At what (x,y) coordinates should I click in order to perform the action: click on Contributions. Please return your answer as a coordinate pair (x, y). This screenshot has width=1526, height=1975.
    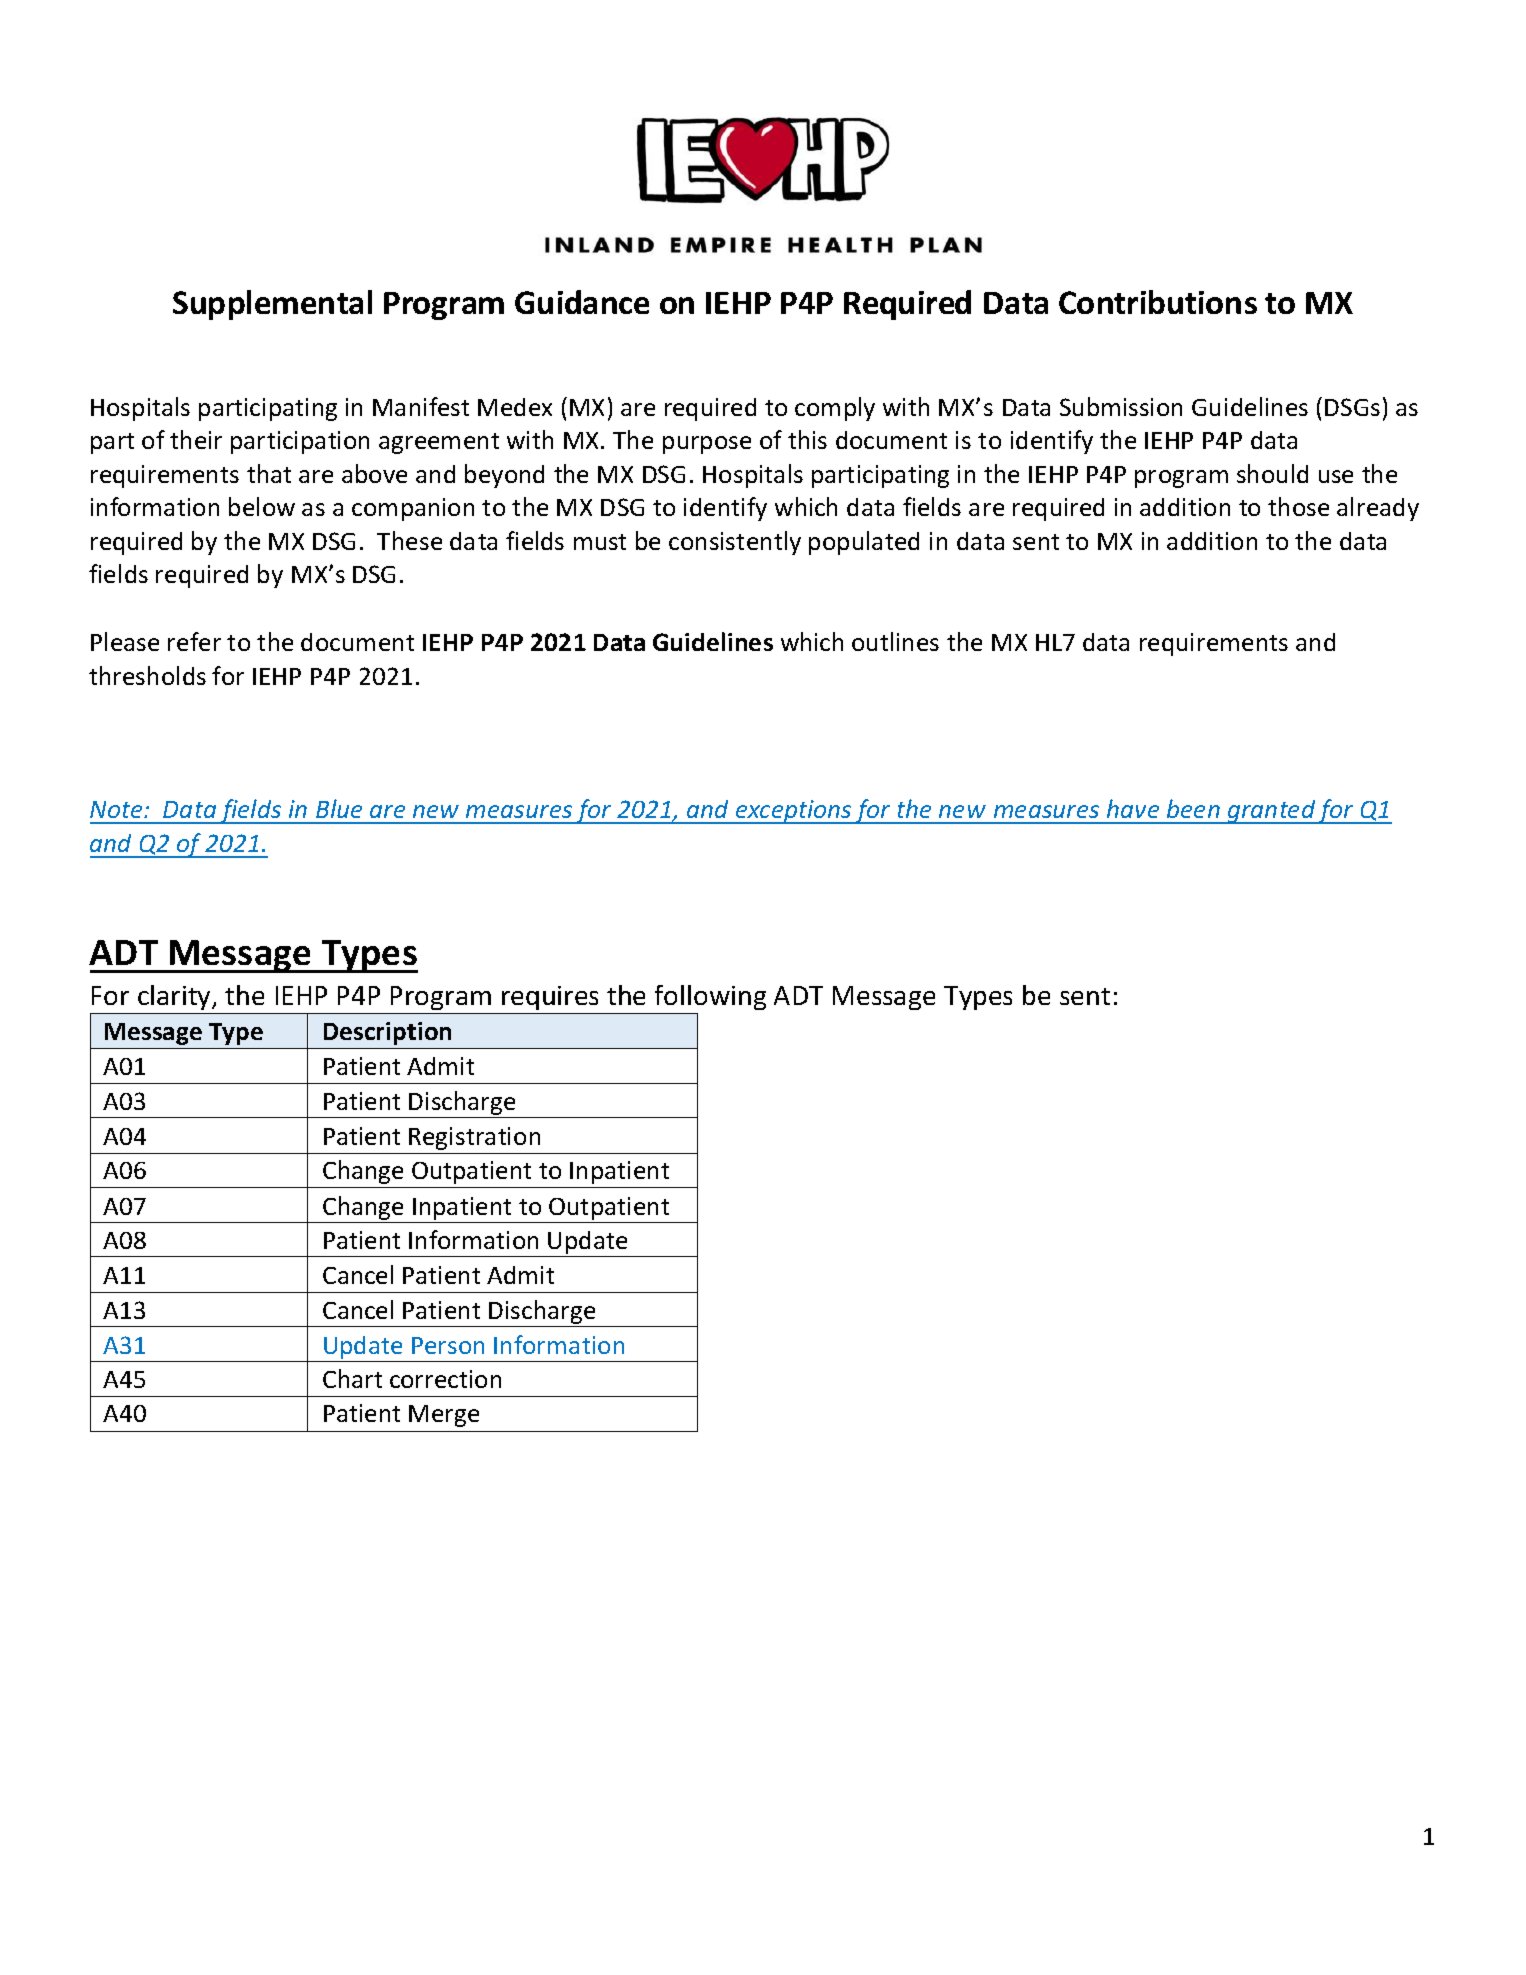
    Looking at the image, I should click on (1158, 302).
